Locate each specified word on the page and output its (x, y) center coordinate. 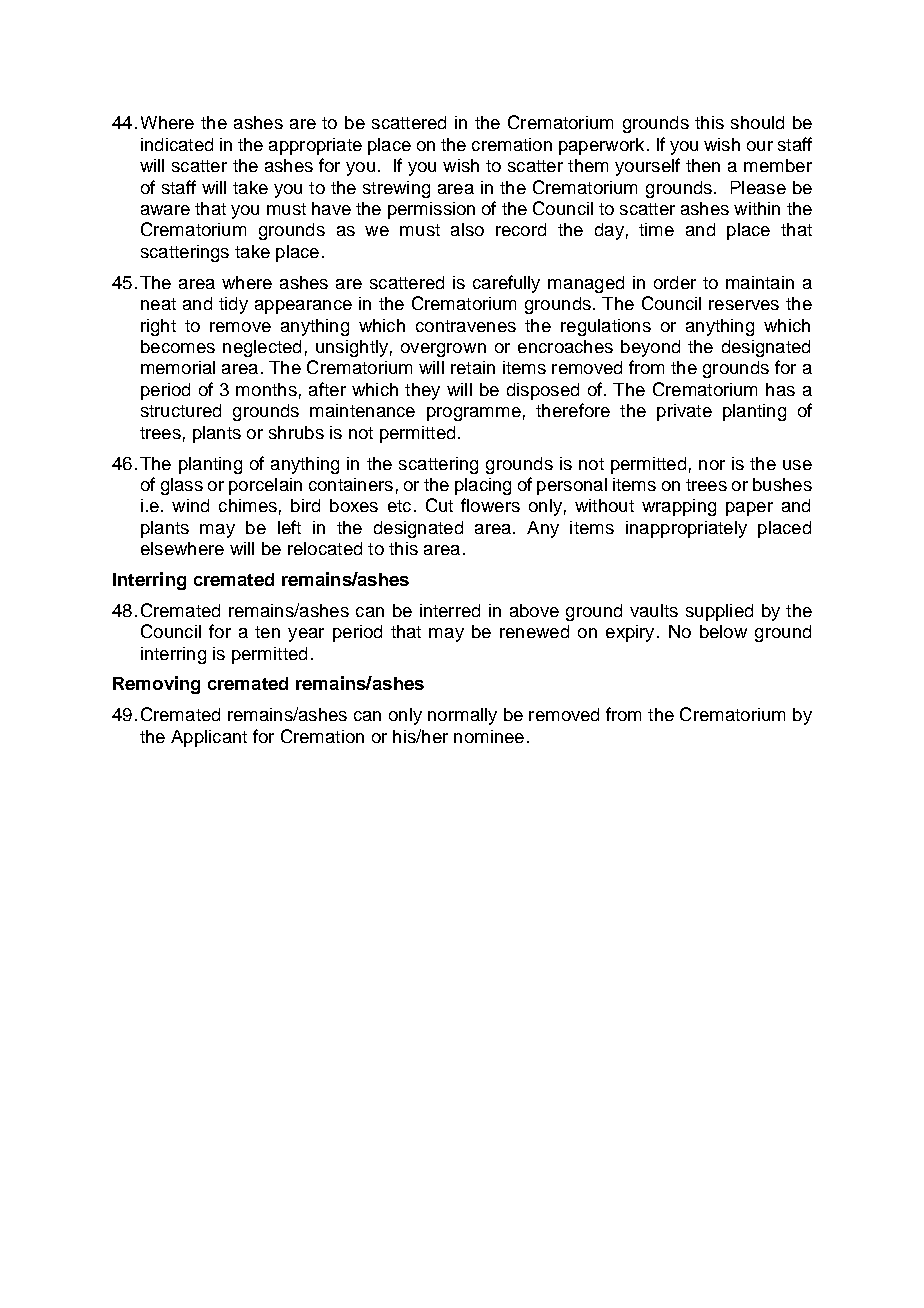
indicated (177, 144)
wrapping (679, 507)
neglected (262, 348)
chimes (248, 505)
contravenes (466, 326)
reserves (744, 305)
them (588, 165)
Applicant (209, 738)
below (723, 631)
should (757, 122)
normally (462, 716)
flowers (490, 505)
